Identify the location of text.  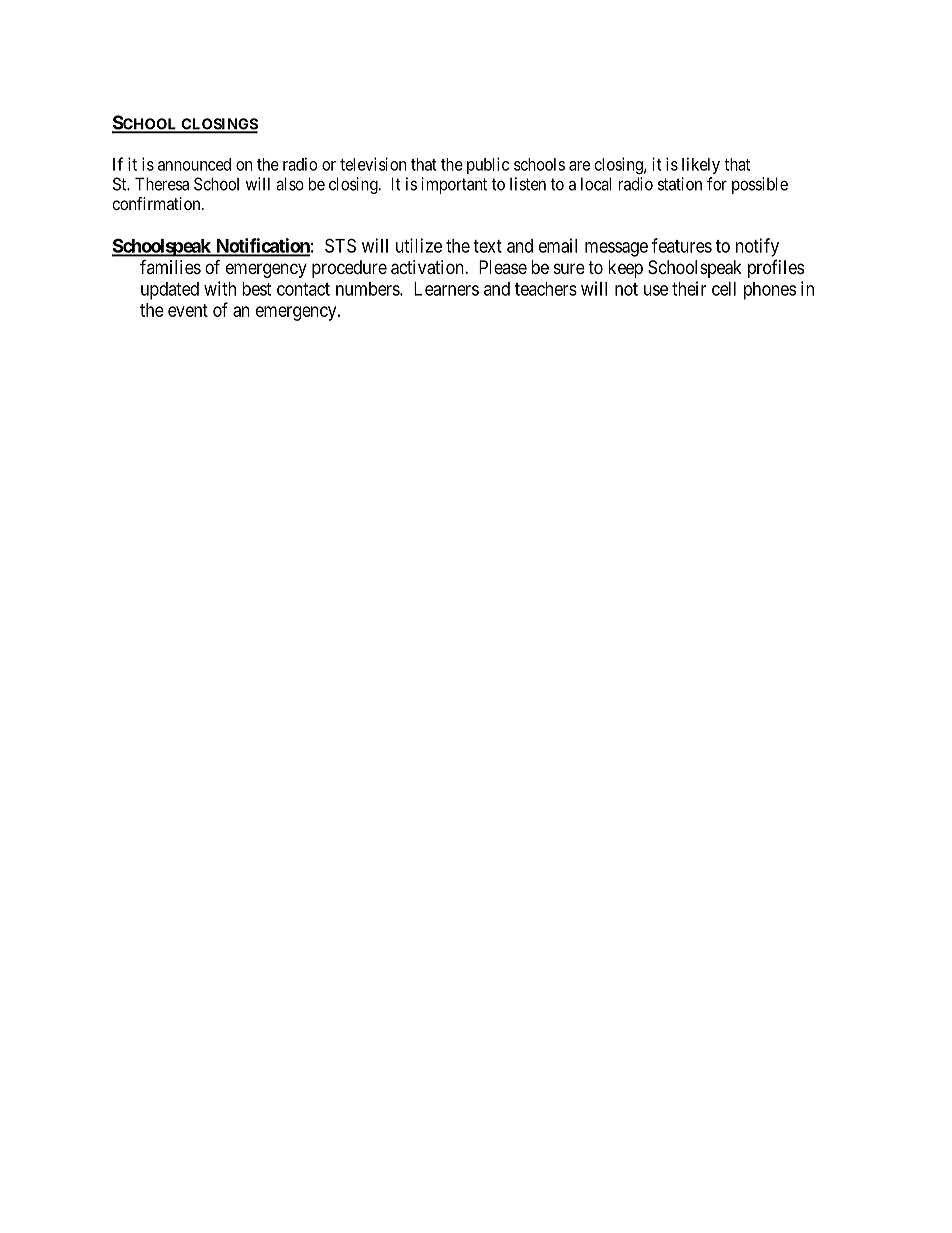
(487, 246).
